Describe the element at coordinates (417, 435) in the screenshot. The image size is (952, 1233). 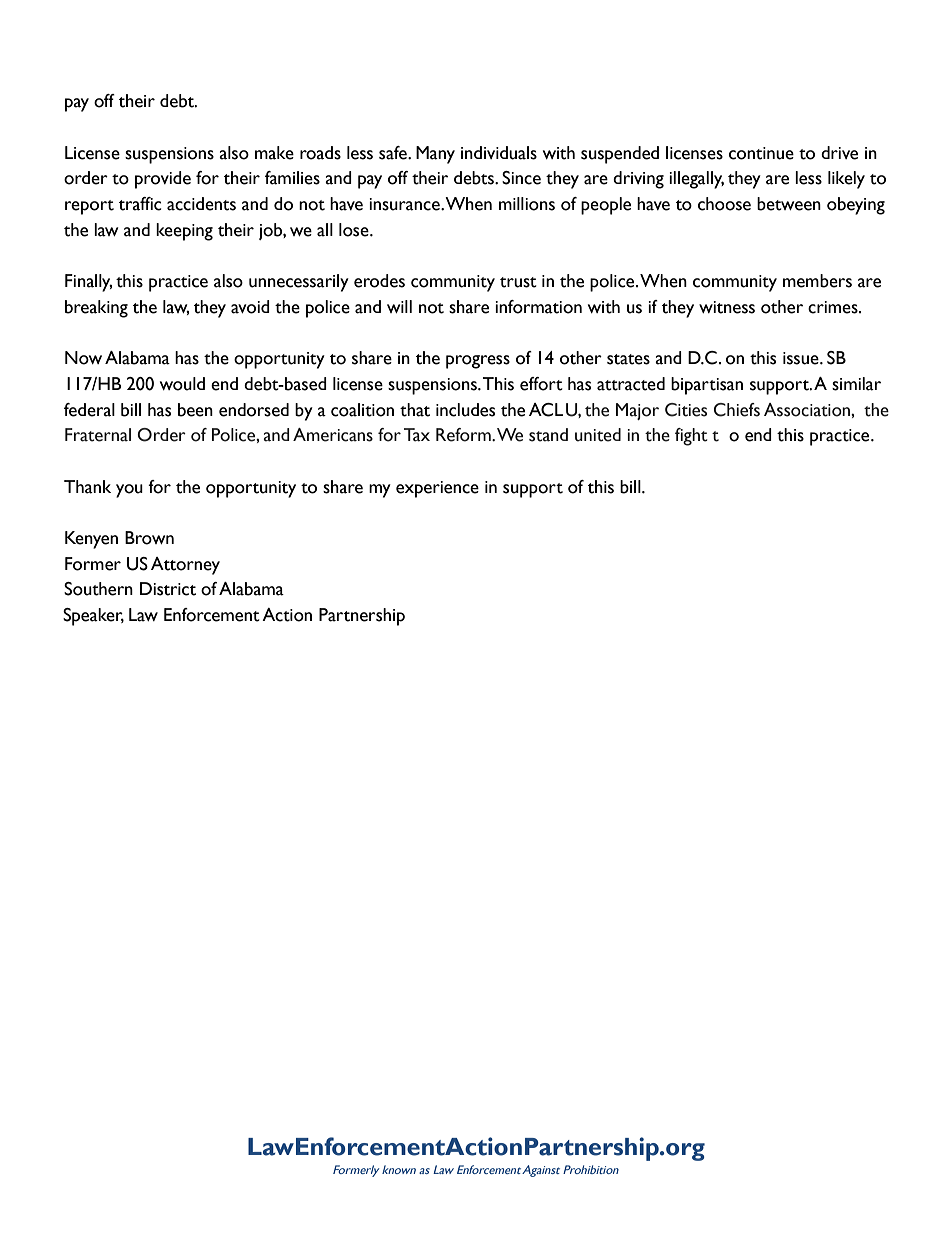
I see `Tax` at that location.
